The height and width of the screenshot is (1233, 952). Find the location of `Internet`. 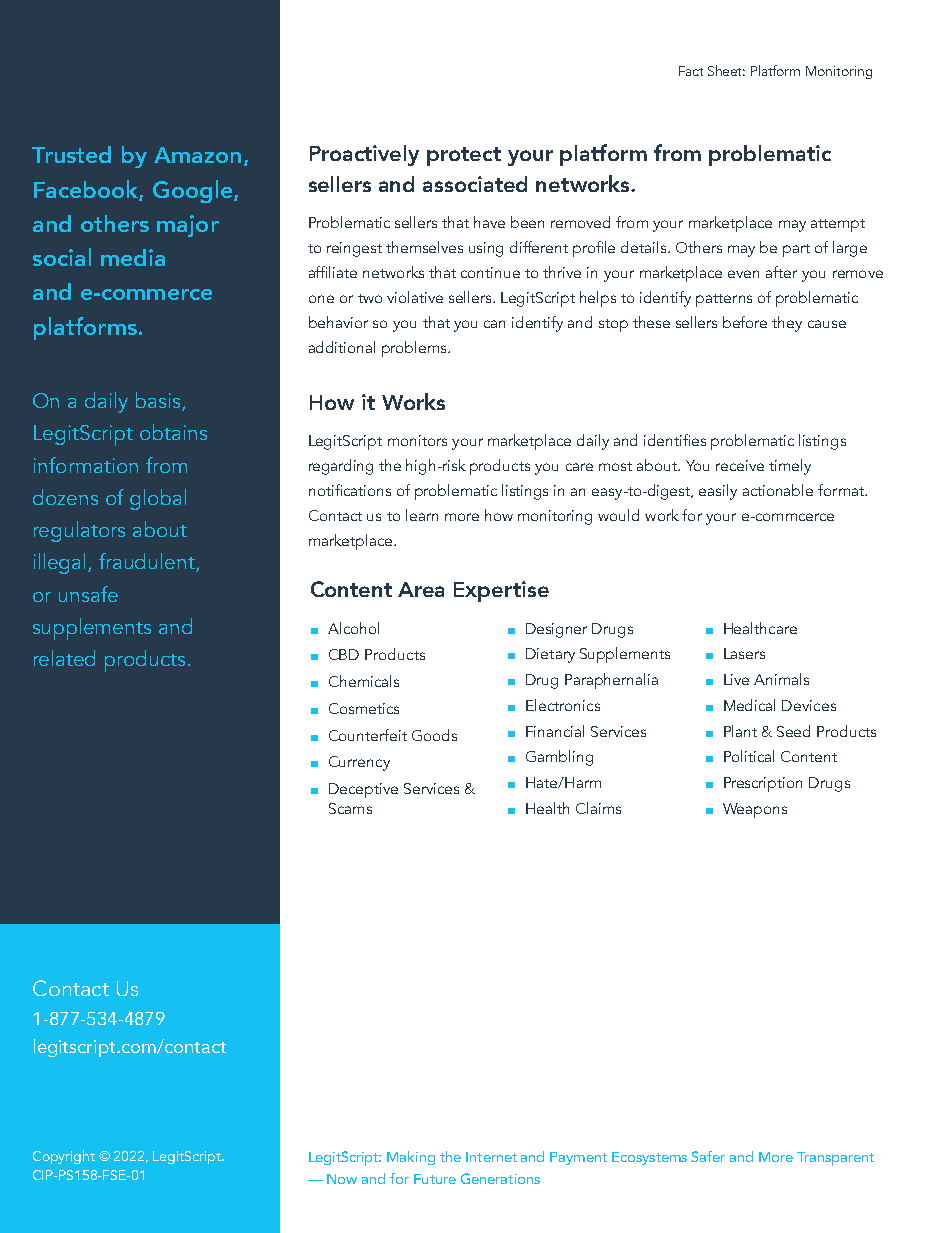

Internet is located at coordinates (491, 1157).
